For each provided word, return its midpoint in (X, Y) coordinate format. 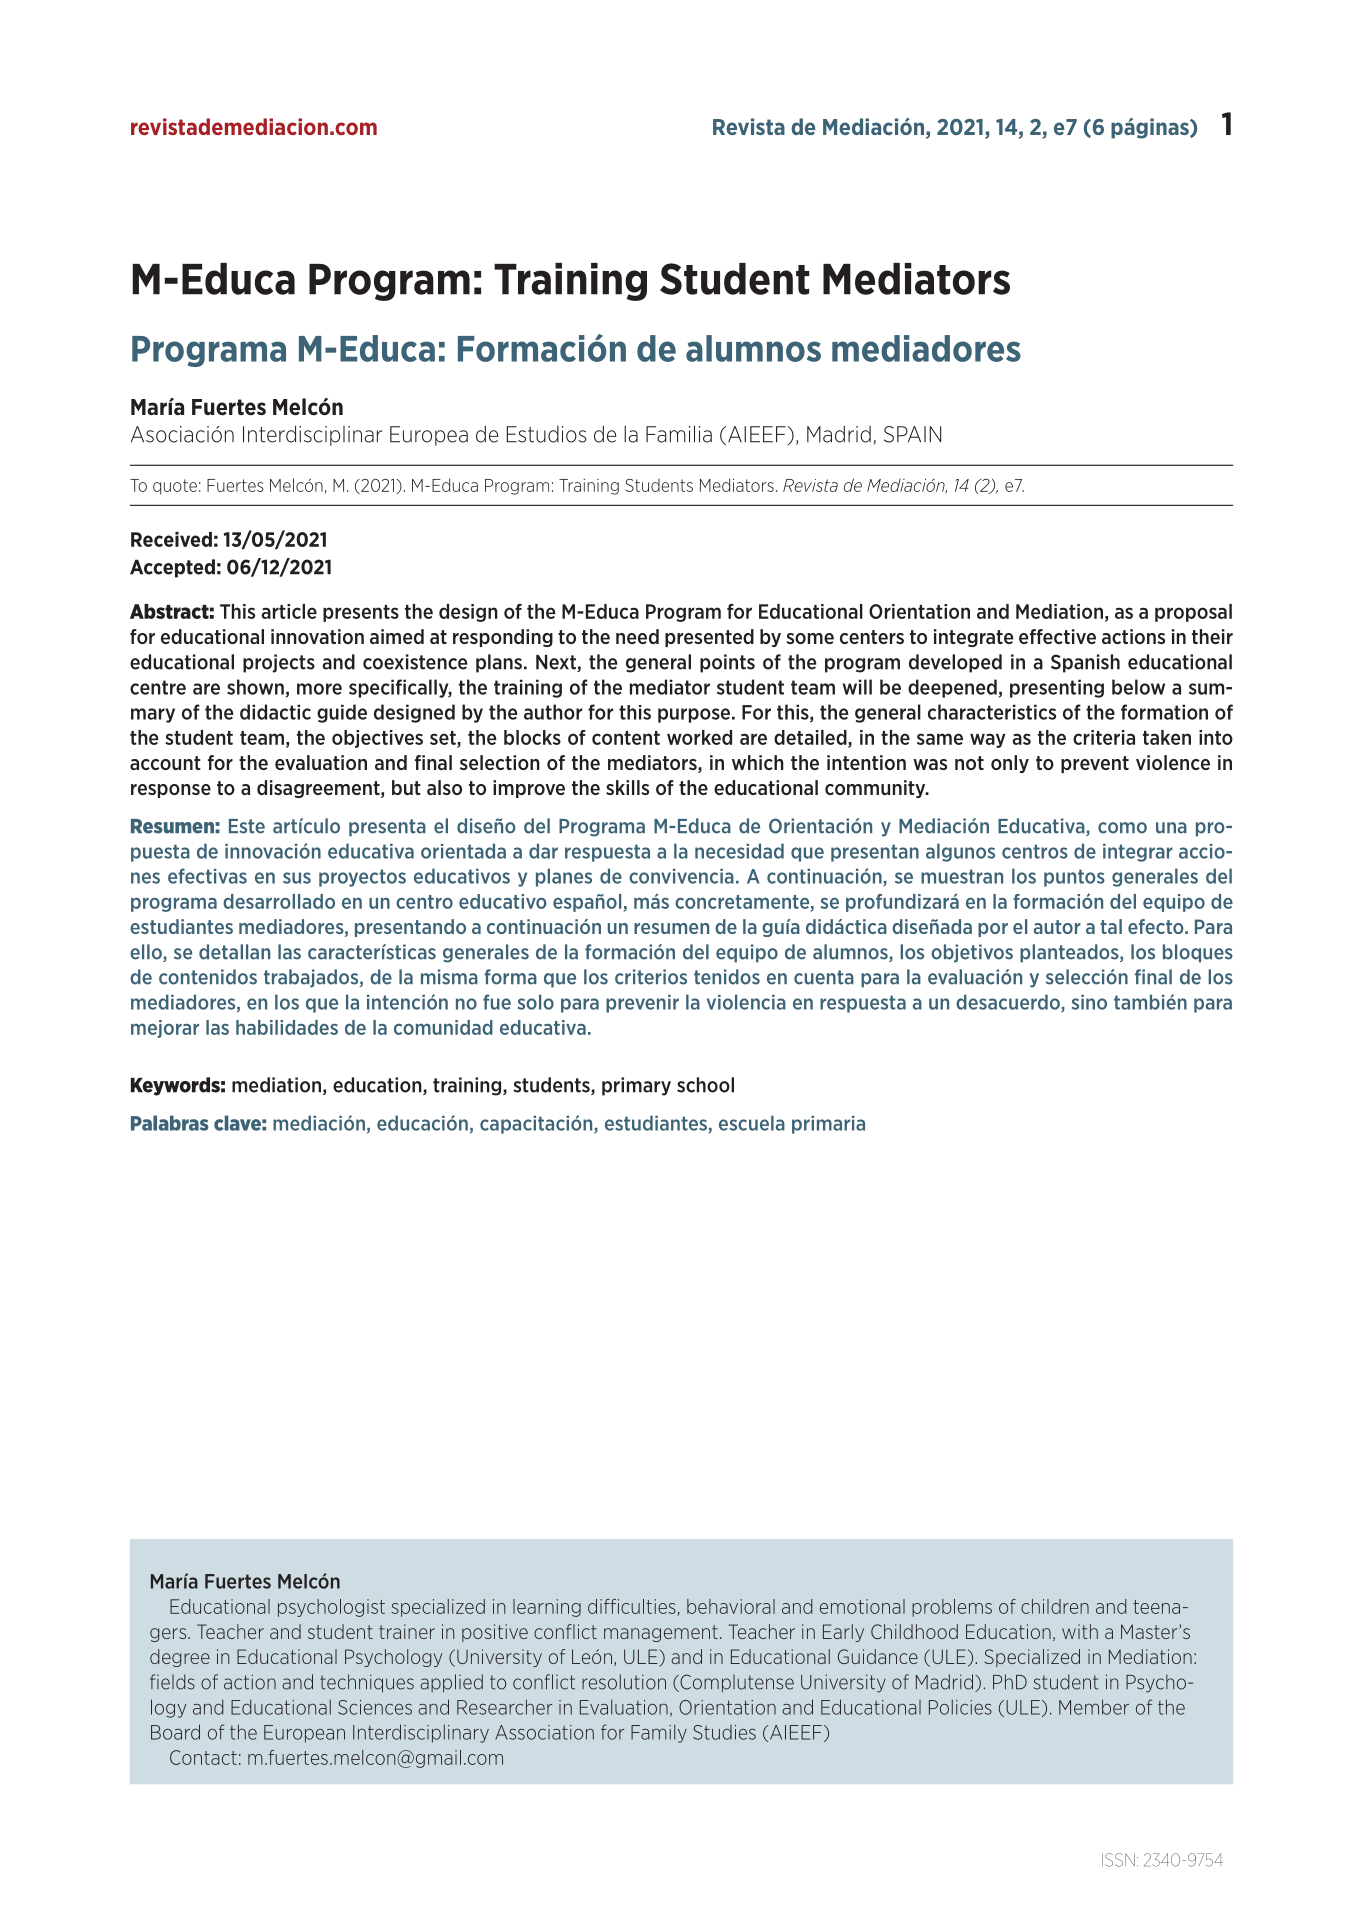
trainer (407, 1631)
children (1055, 1606)
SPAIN (912, 434)
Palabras (170, 1123)
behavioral (731, 1606)
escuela (752, 1123)
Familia (679, 434)
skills (627, 787)
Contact (203, 1757)
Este (247, 826)
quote (175, 487)
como (1122, 828)
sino (1089, 1002)
